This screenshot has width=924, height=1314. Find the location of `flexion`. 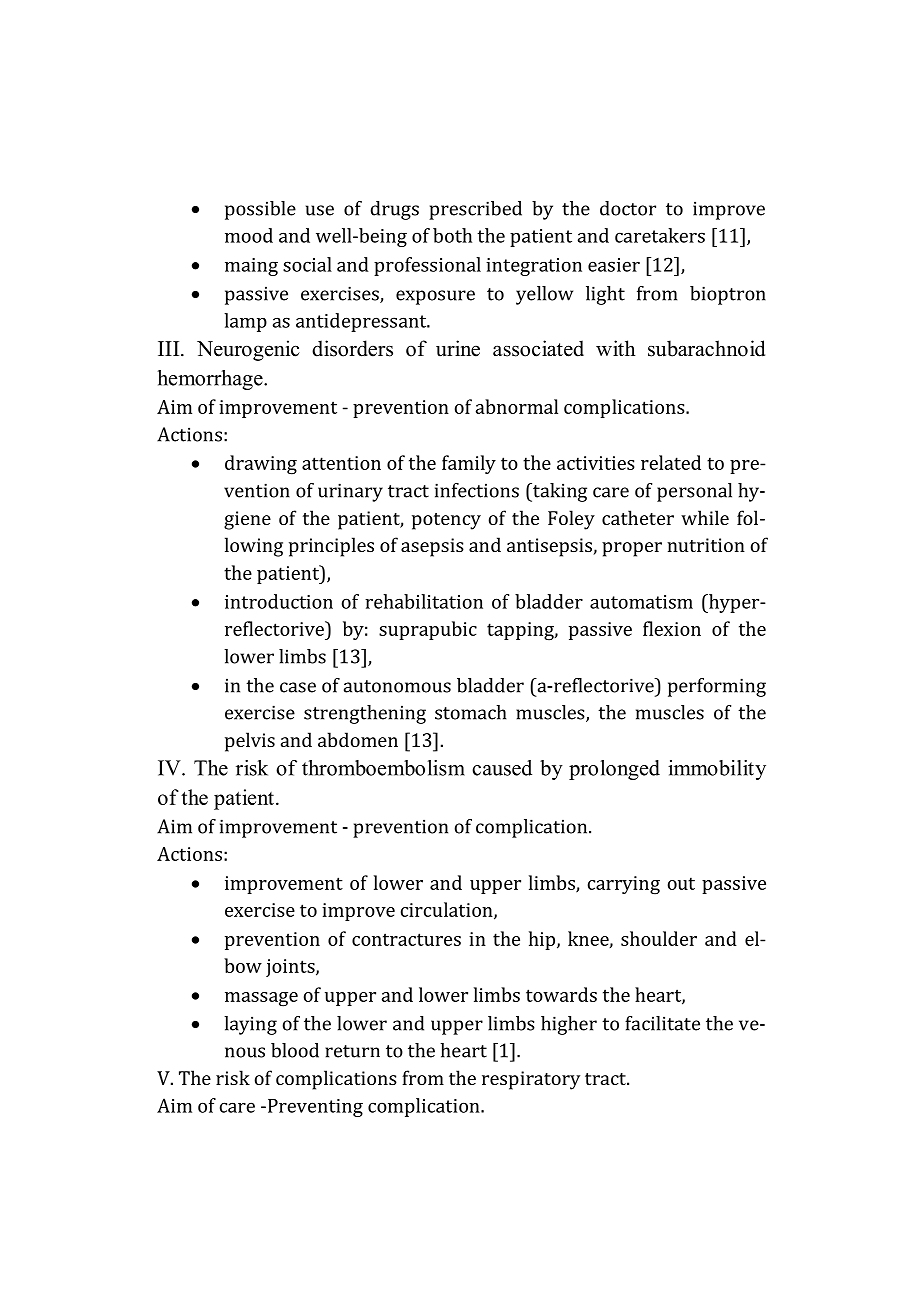

flexion is located at coordinates (672, 628).
